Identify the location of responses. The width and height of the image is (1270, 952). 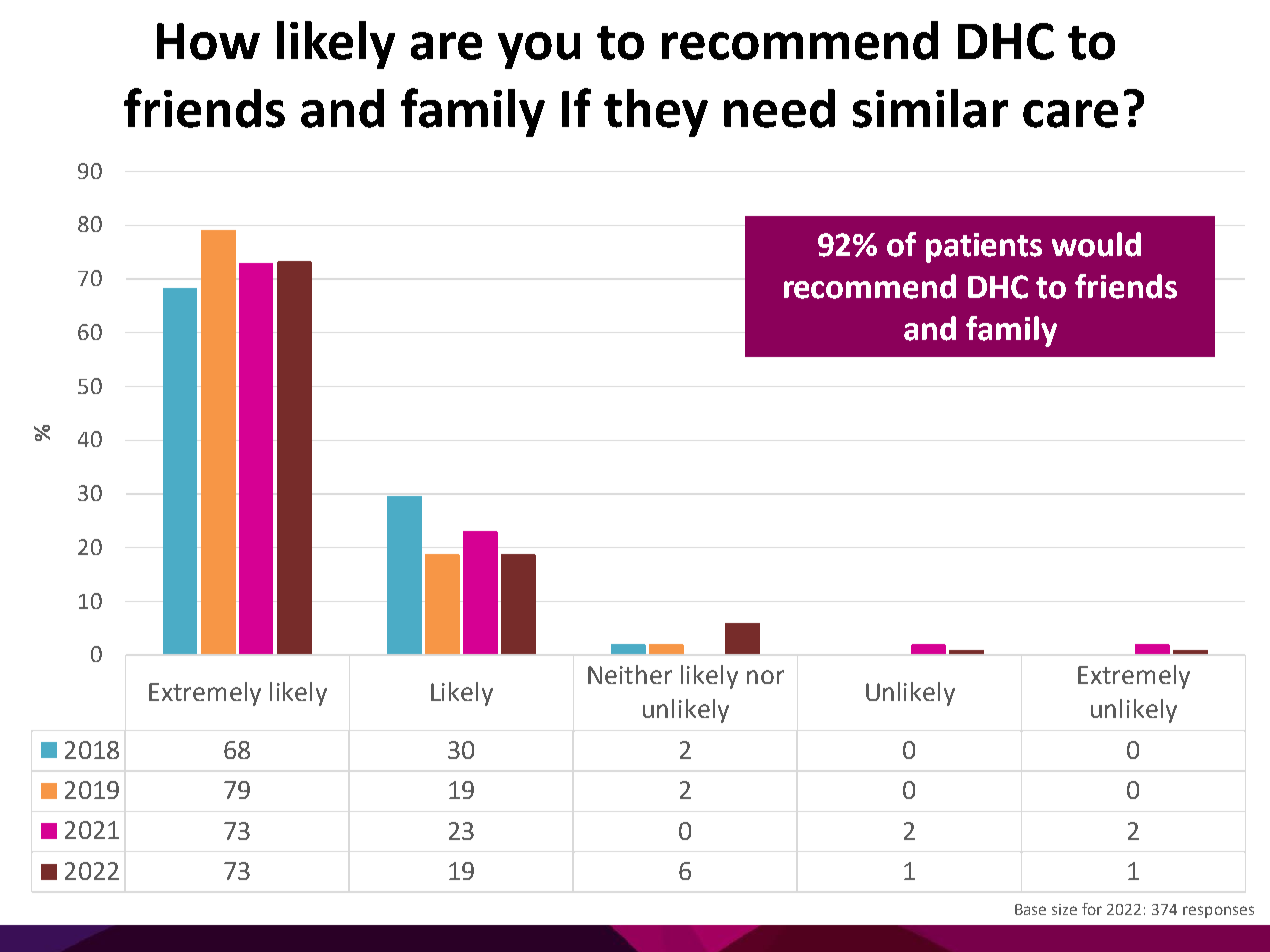
(1218, 912).
